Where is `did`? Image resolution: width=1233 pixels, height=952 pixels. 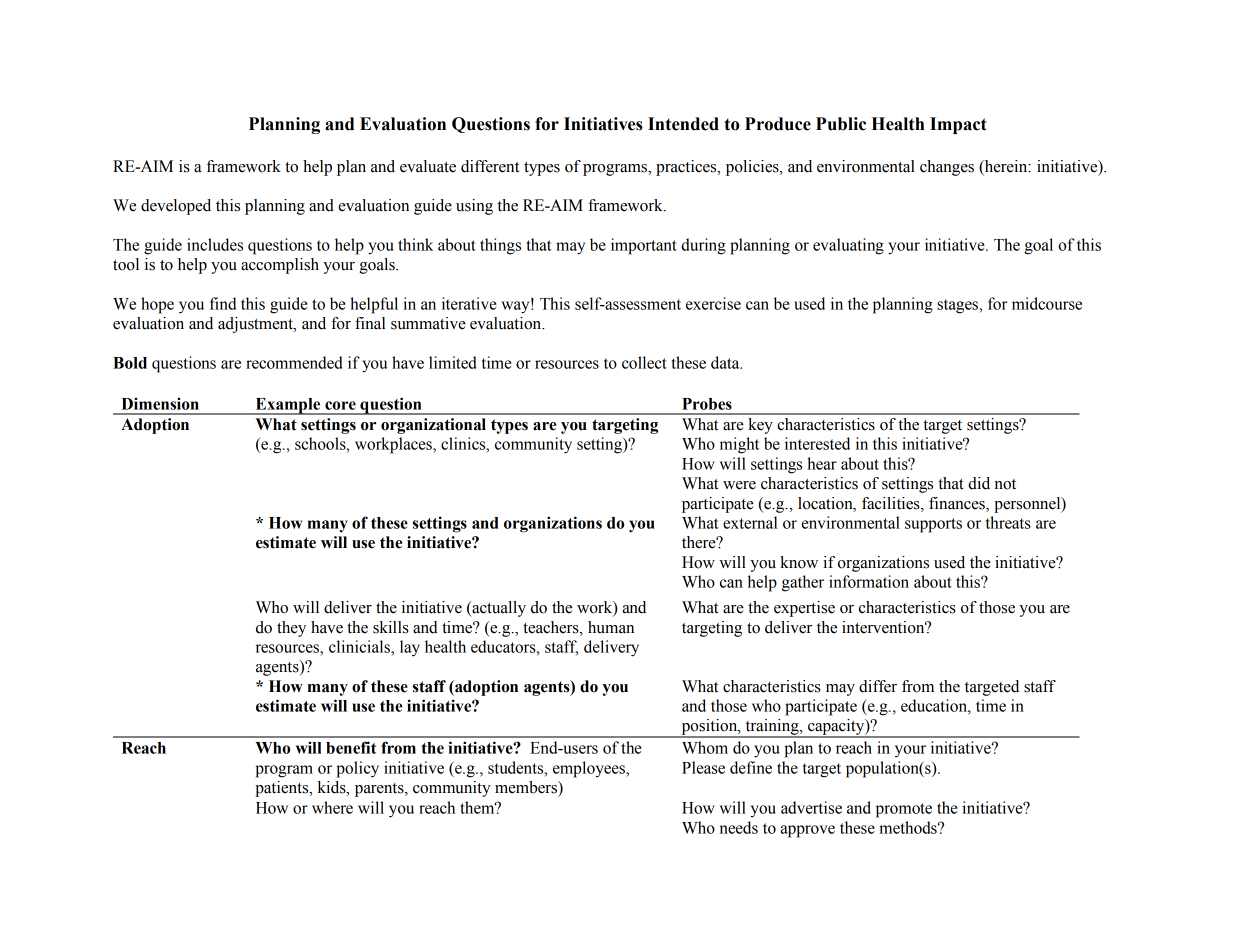
did is located at coordinates (979, 483).
